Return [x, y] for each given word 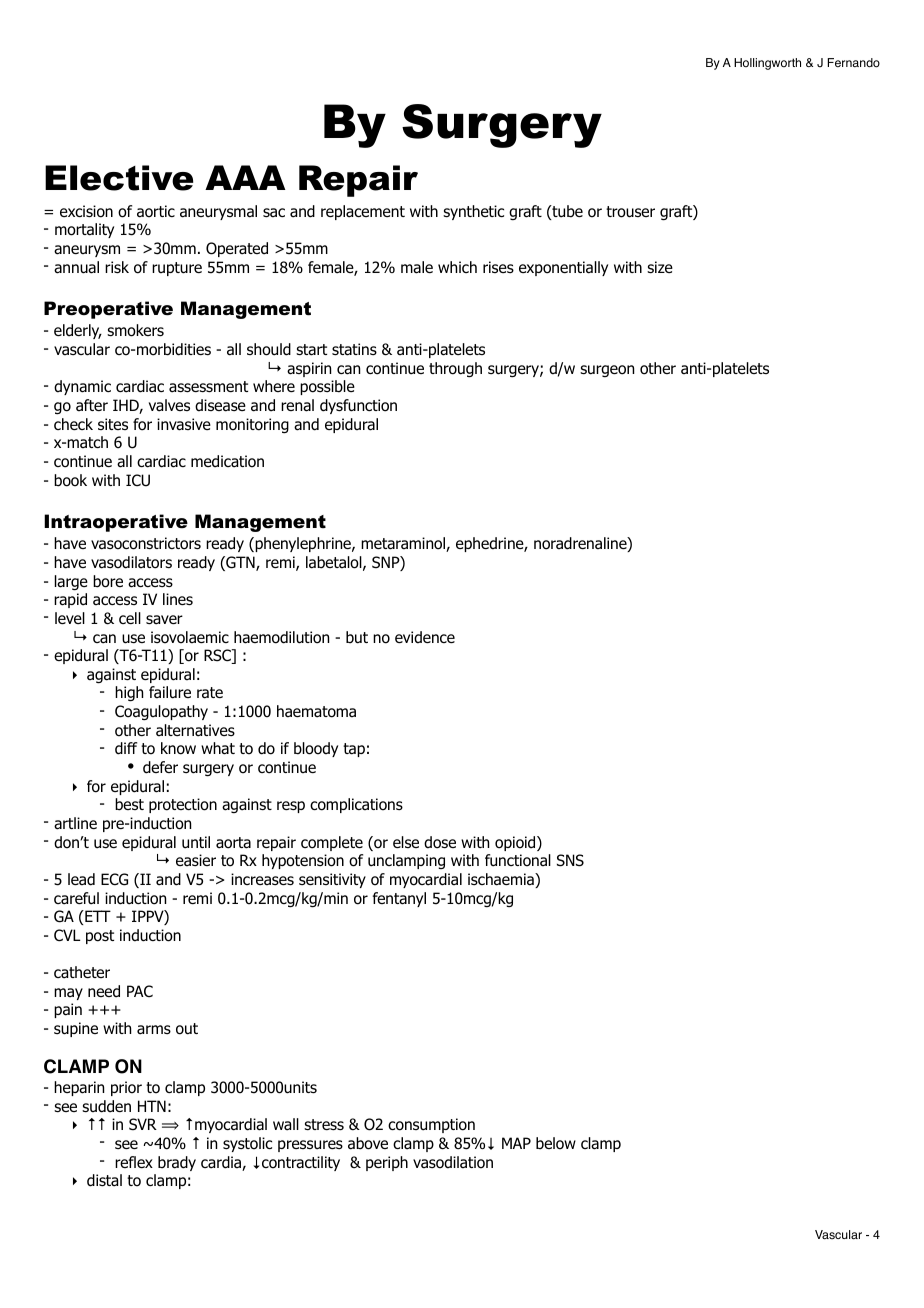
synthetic [473, 212]
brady [177, 1163]
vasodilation [453, 1162]
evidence [425, 637]
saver [164, 620]
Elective [119, 178]
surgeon [607, 371]
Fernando [854, 63]
